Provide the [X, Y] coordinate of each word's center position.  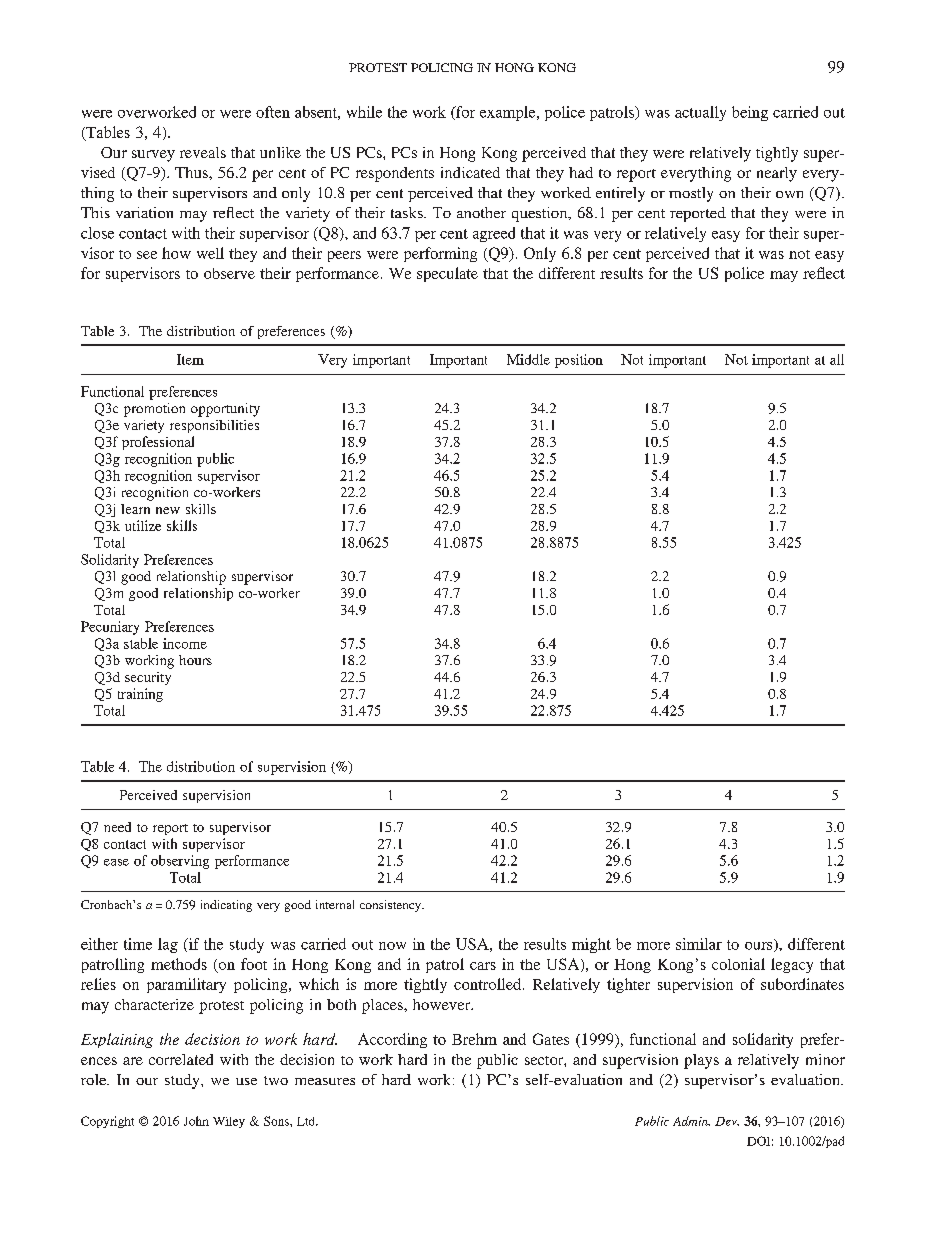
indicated [470, 172]
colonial [738, 964]
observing [180, 862]
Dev [727, 1121]
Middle [528, 359]
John [196, 1121]
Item [190, 359]
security [148, 678]
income [185, 643]
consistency [391, 906]
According [392, 1040]
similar [699, 944]
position [579, 361]
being [750, 113]
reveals [203, 152]
